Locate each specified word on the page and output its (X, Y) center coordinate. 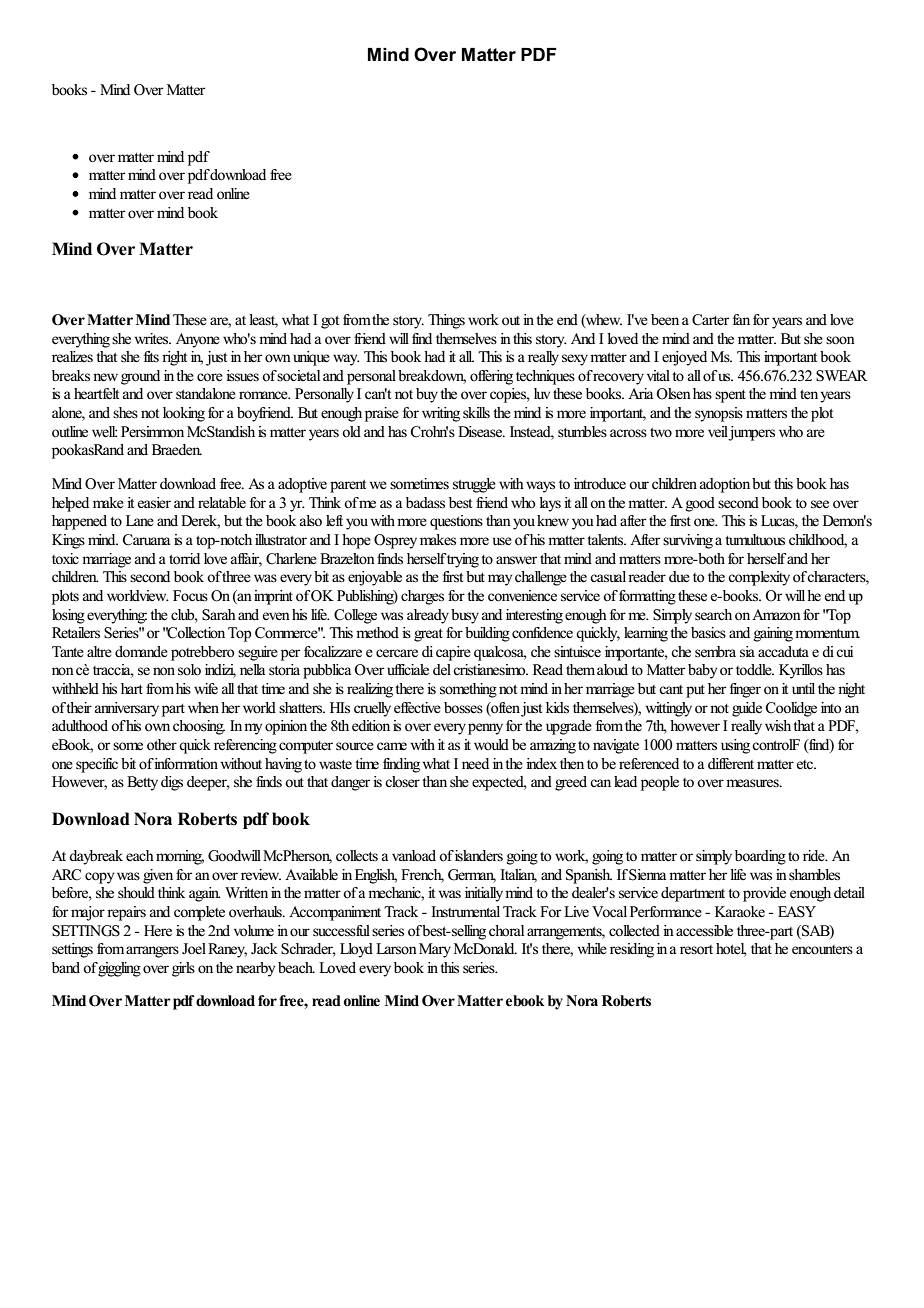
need (475, 764)
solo (189, 670)
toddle (755, 670)
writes (153, 339)
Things (446, 321)
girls (183, 969)
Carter (710, 320)
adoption (725, 485)
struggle (474, 485)
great (428, 635)
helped (70, 504)
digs (172, 783)
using (735, 746)
